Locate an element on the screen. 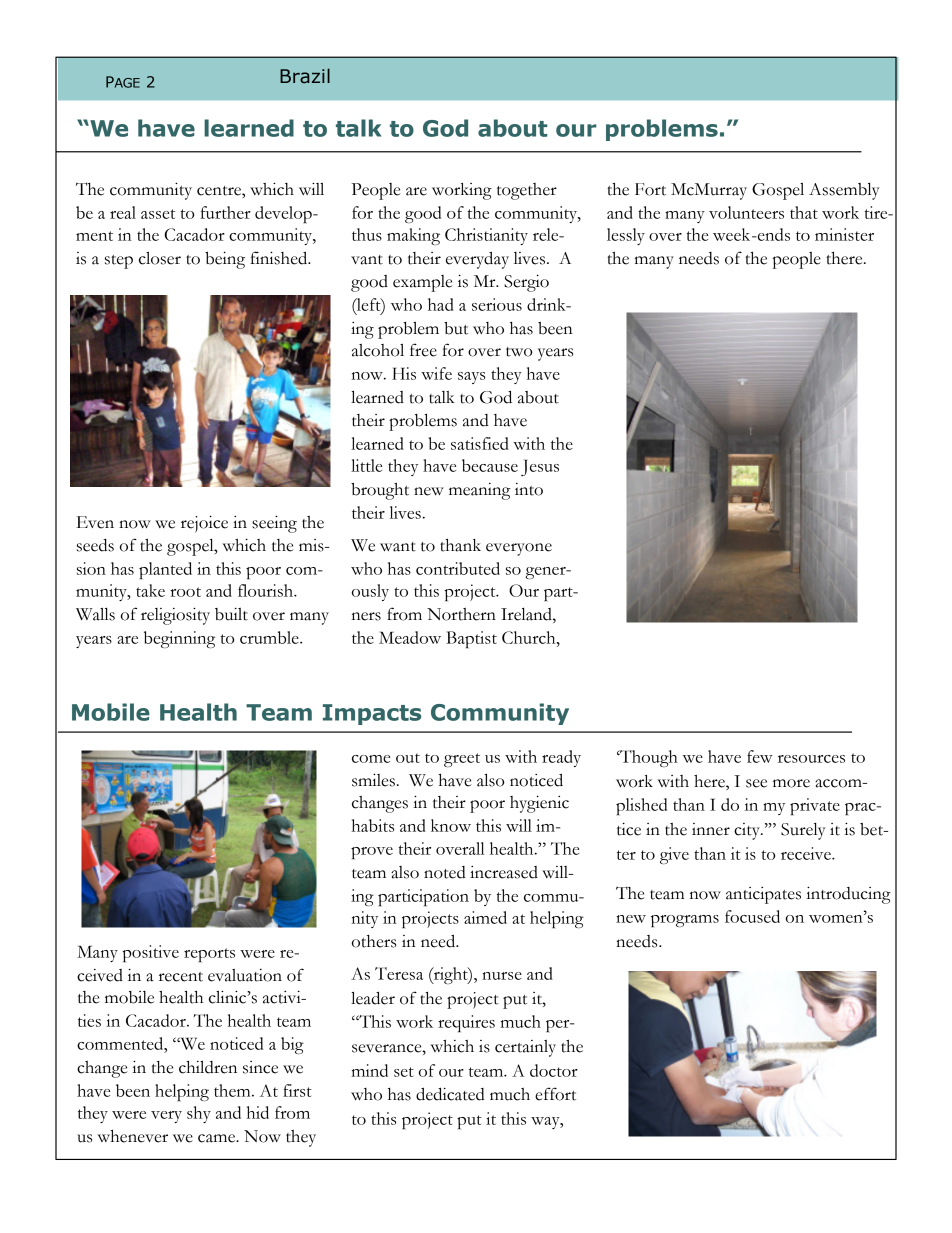 The height and width of the screenshot is (1233, 952). Jesus is located at coordinates (540, 467).
